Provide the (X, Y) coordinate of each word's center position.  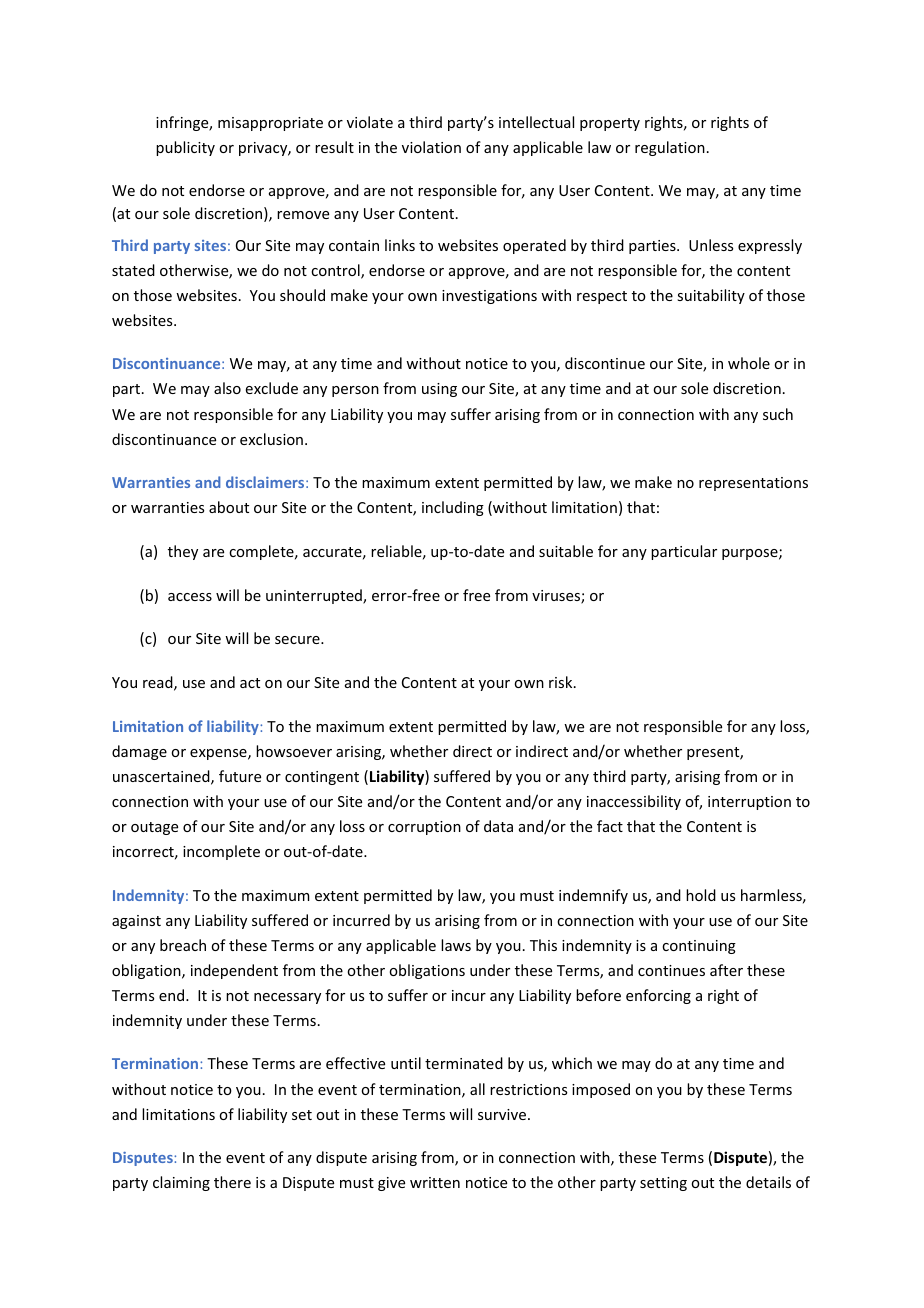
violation (431, 147)
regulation (670, 148)
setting (663, 1184)
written (435, 1182)
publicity (185, 148)
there (232, 1182)
